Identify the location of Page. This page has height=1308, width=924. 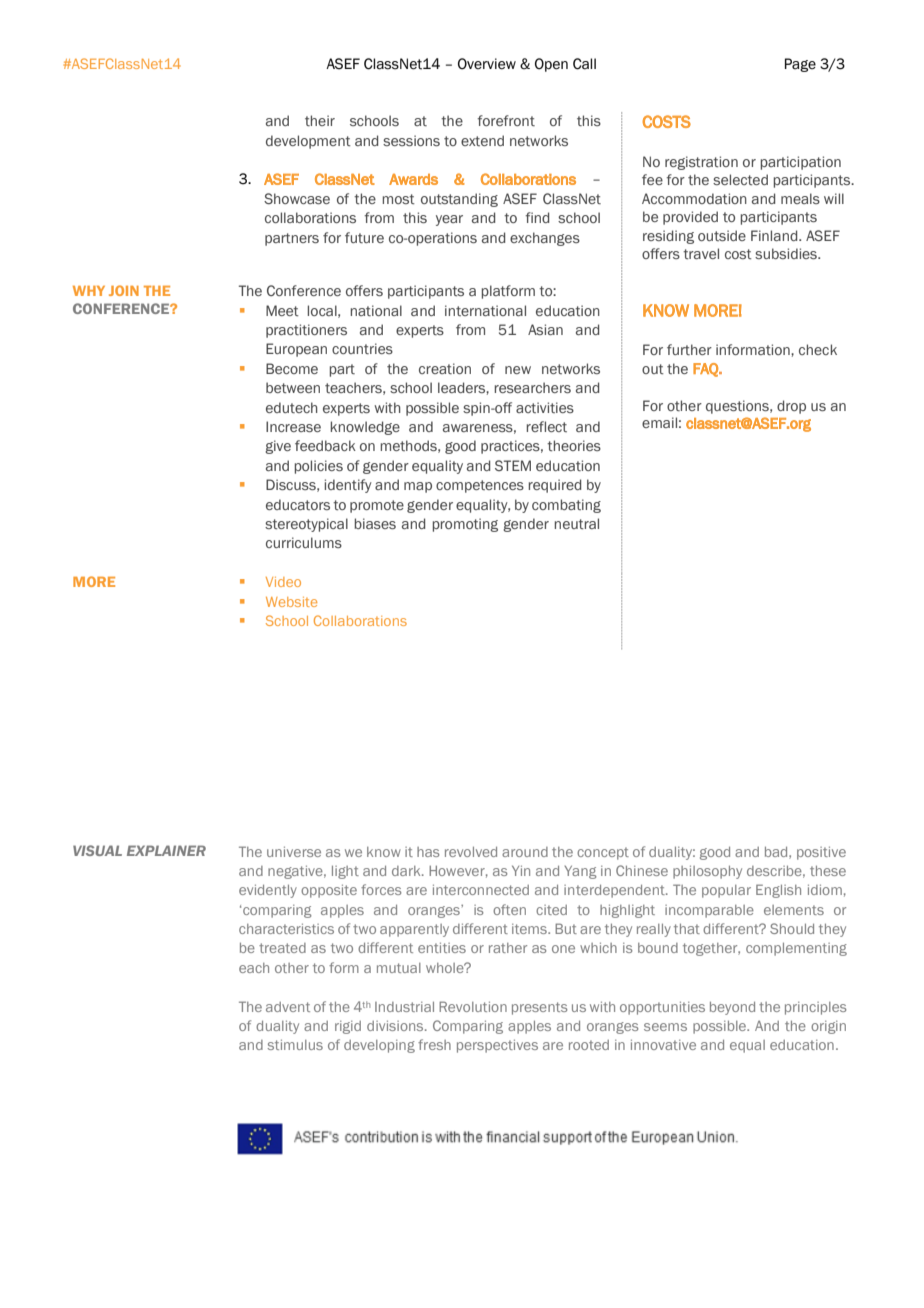
(800, 65).
